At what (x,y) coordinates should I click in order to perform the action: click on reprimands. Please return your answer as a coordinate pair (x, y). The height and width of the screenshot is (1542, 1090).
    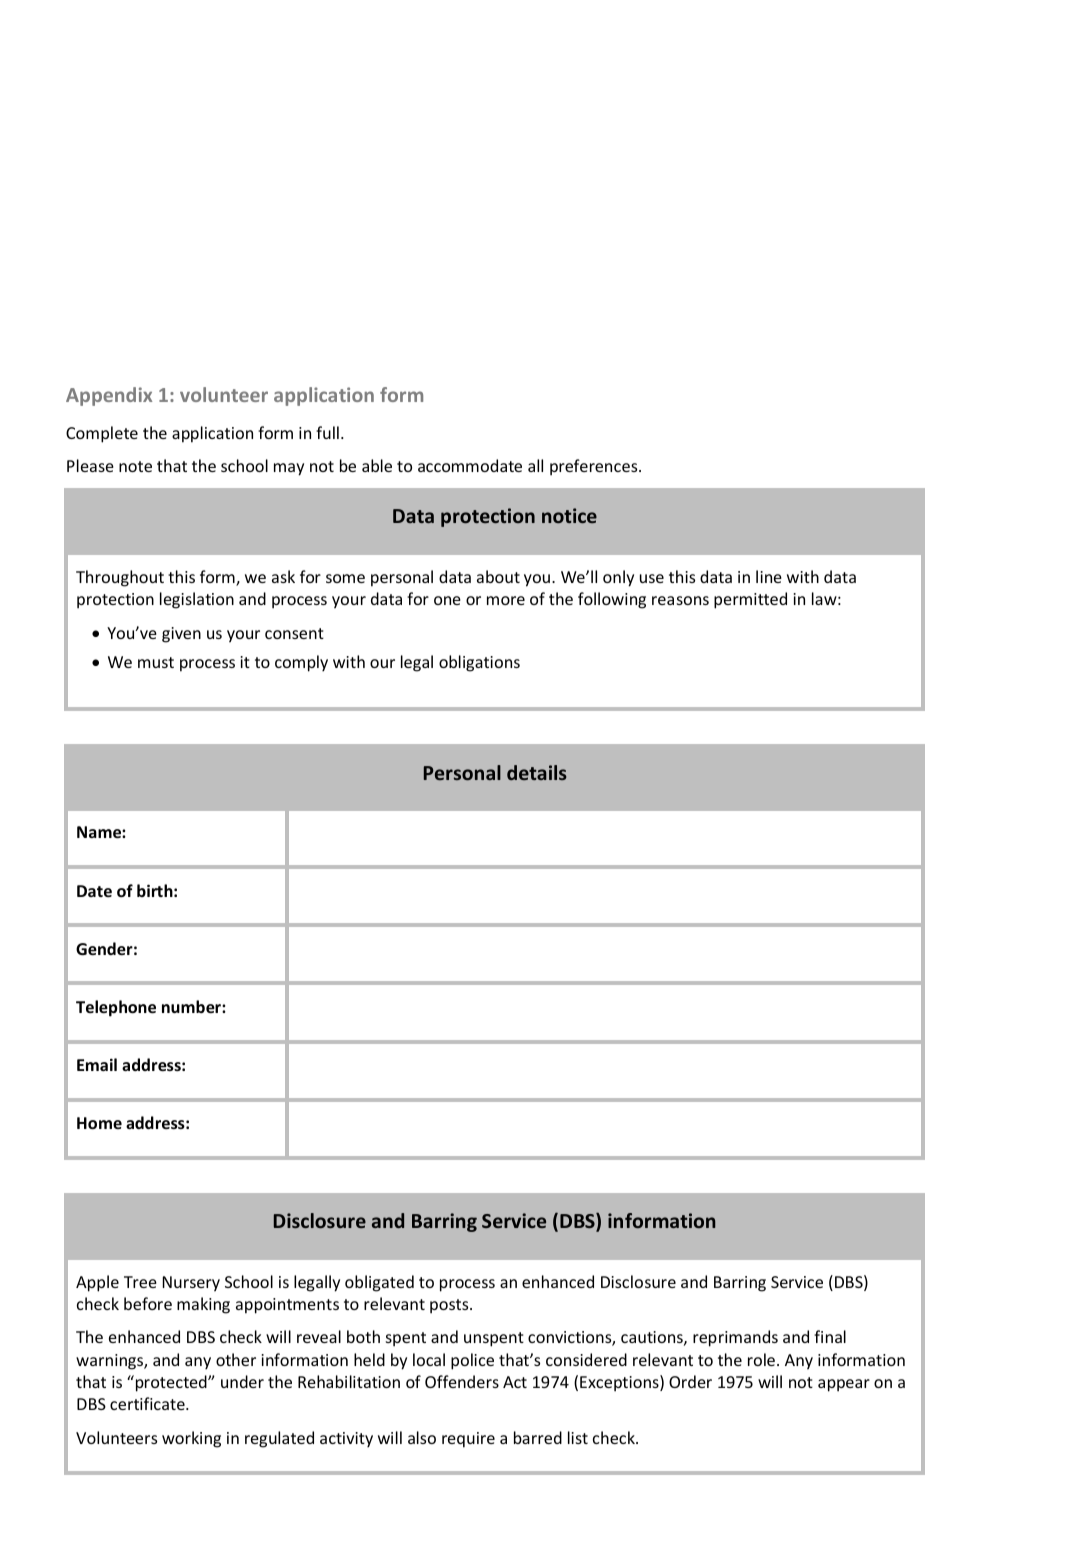
    Looking at the image, I should click on (735, 1338).
